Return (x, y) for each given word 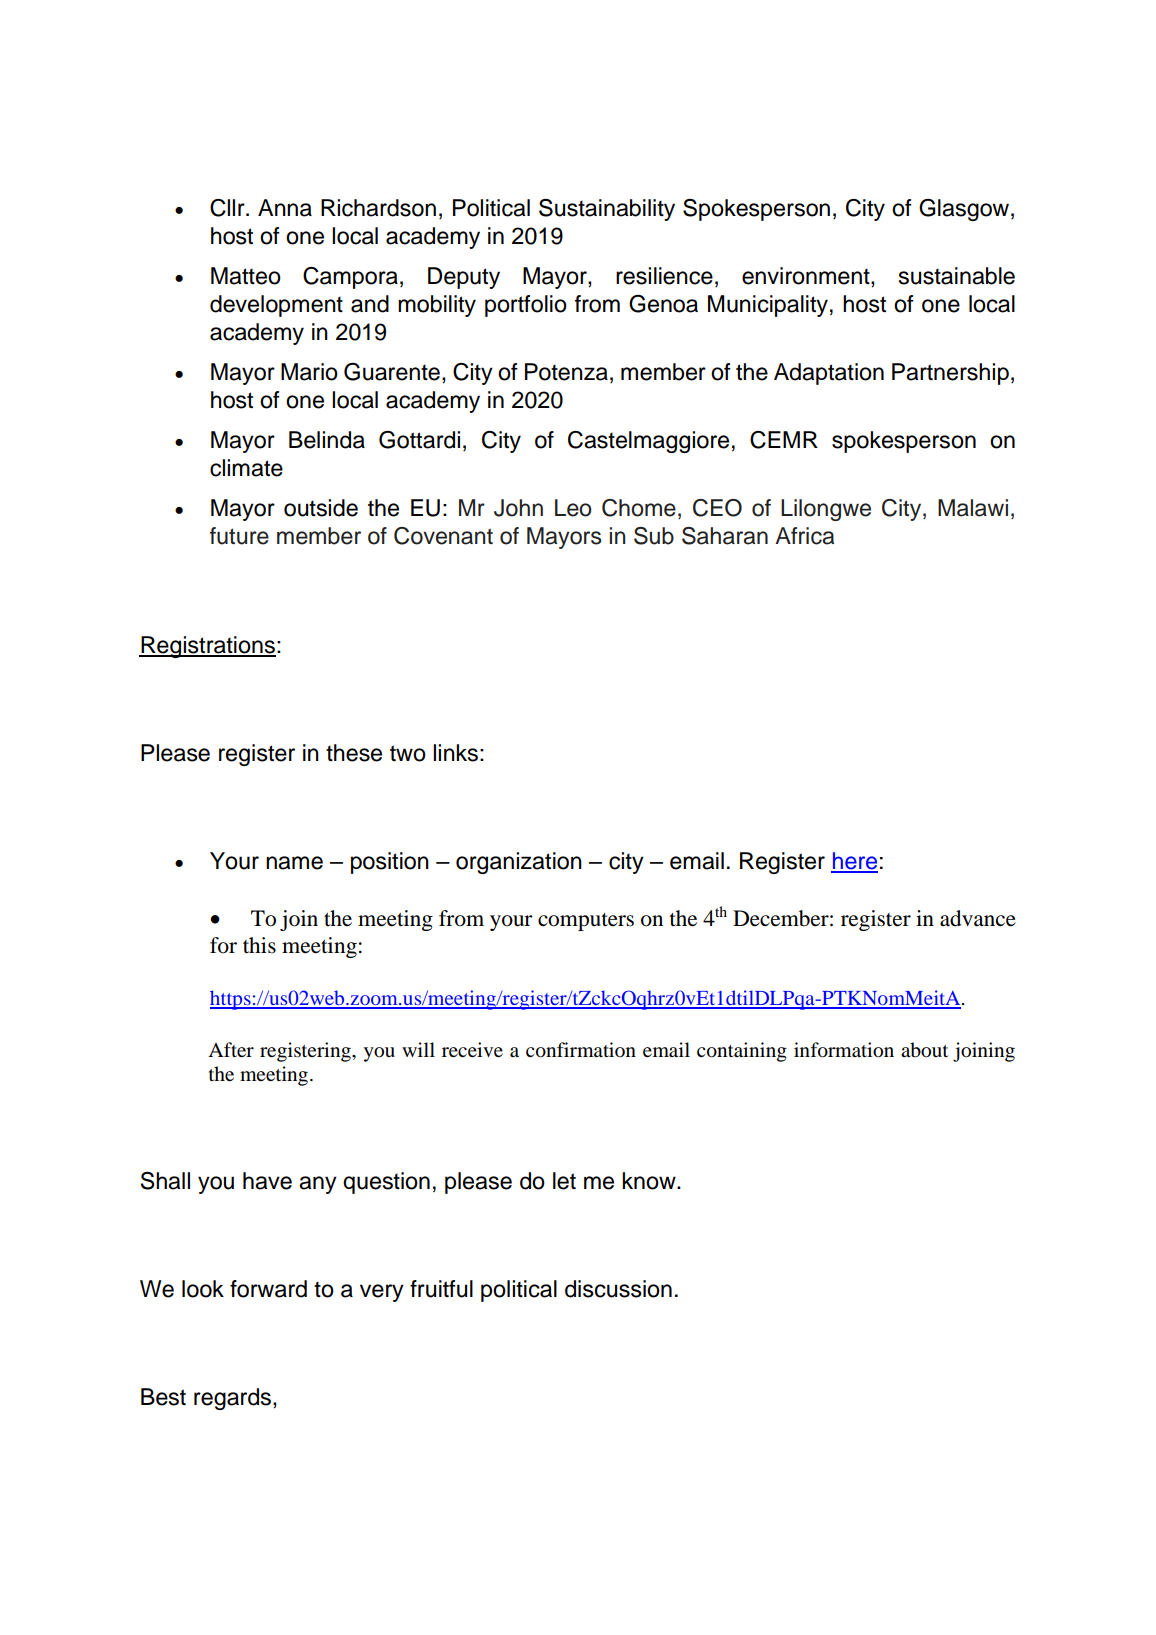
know (650, 1181)
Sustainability (607, 210)
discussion (618, 1289)
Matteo (246, 276)
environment (807, 276)
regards (234, 1399)
